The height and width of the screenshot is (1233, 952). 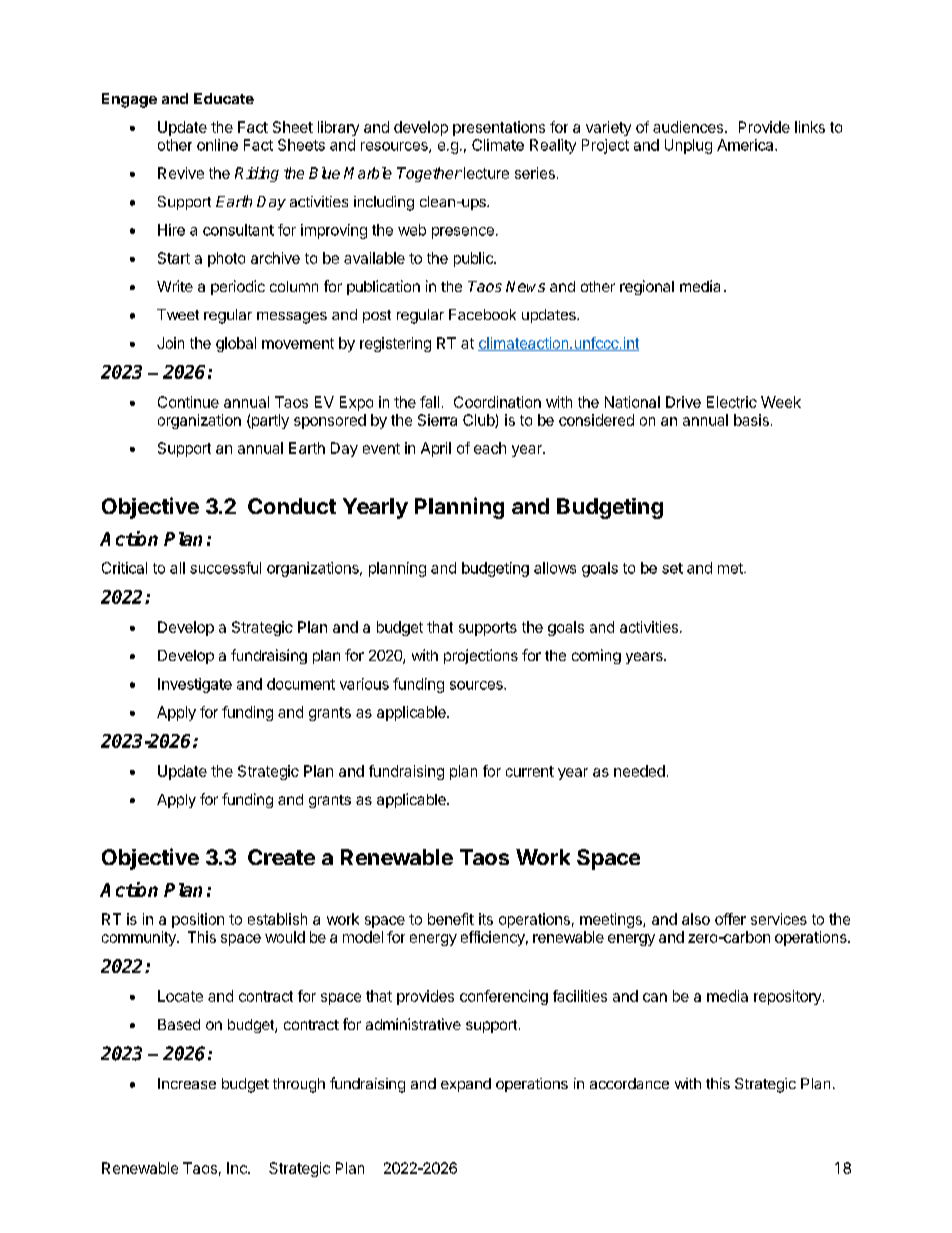 What do you see at coordinates (639, 771) in the screenshot?
I see `needed` at bounding box center [639, 771].
